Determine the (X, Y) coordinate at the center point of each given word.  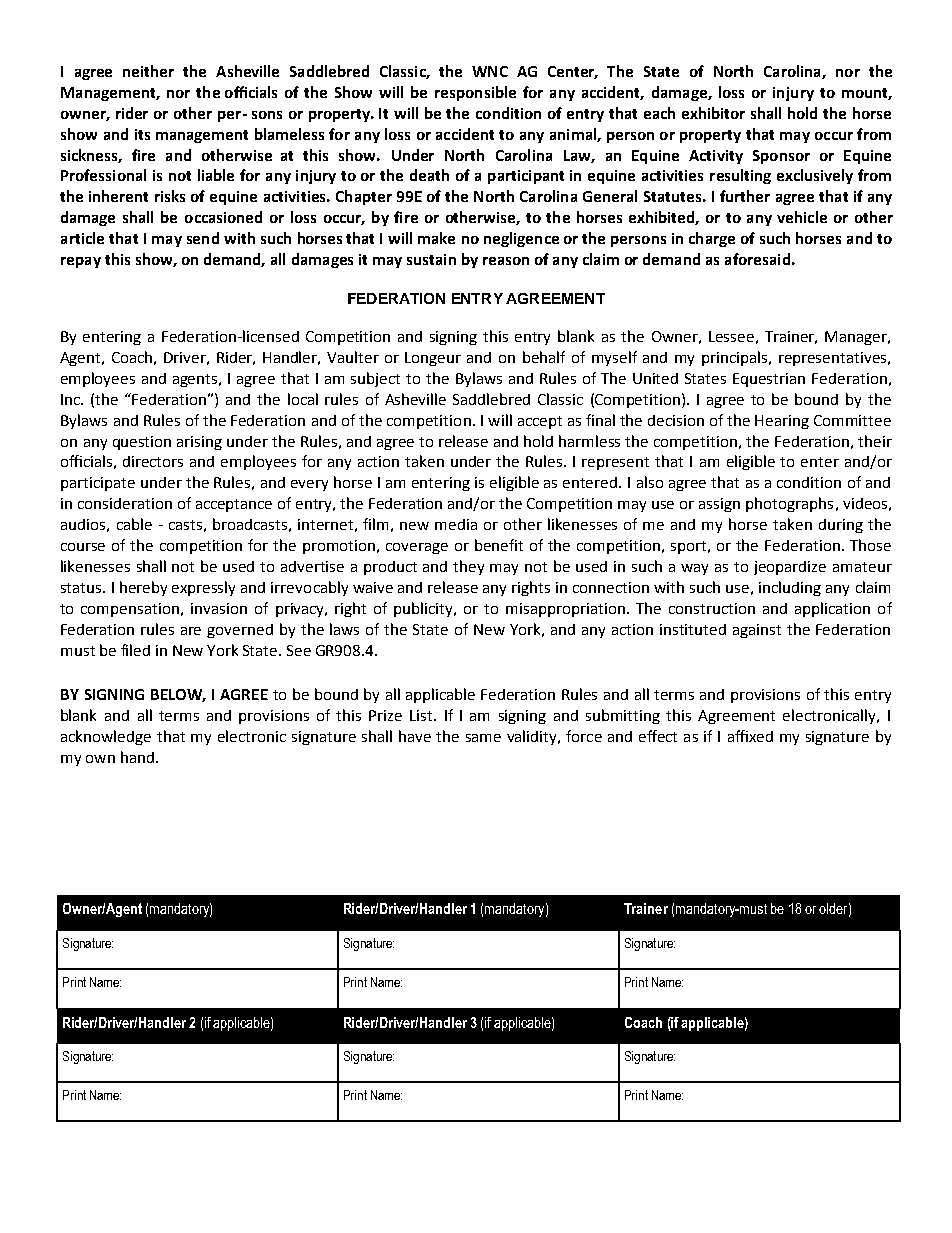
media (456, 524)
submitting (623, 716)
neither (148, 71)
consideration (125, 503)
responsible (475, 93)
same (483, 738)
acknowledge (106, 737)
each (659, 113)
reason (506, 261)
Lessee (731, 336)
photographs (789, 504)
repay (81, 262)
